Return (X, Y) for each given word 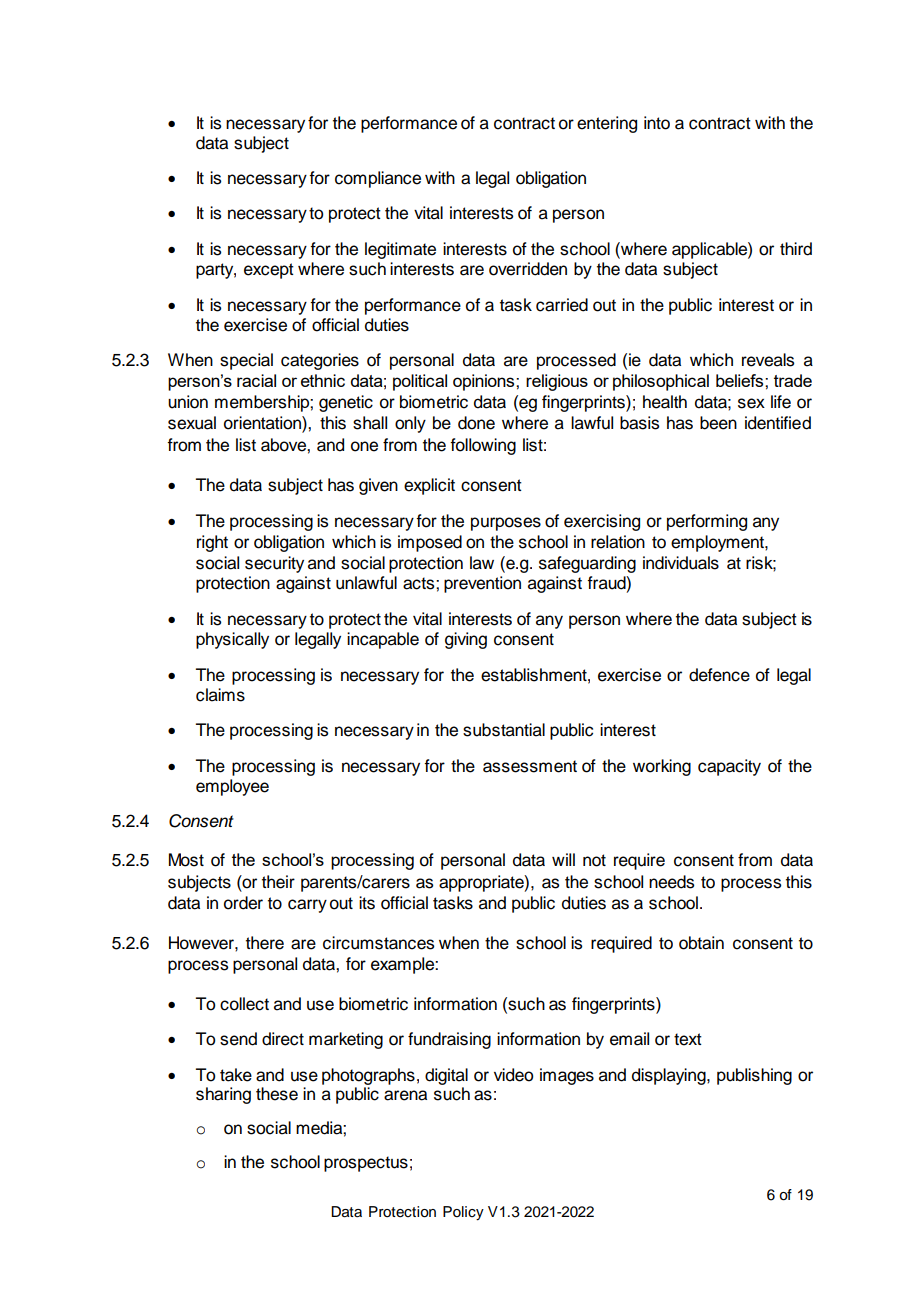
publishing (754, 1076)
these (277, 1094)
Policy (463, 1213)
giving (466, 640)
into (657, 123)
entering (607, 124)
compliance (378, 179)
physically (232, 640)
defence (719, 675)
